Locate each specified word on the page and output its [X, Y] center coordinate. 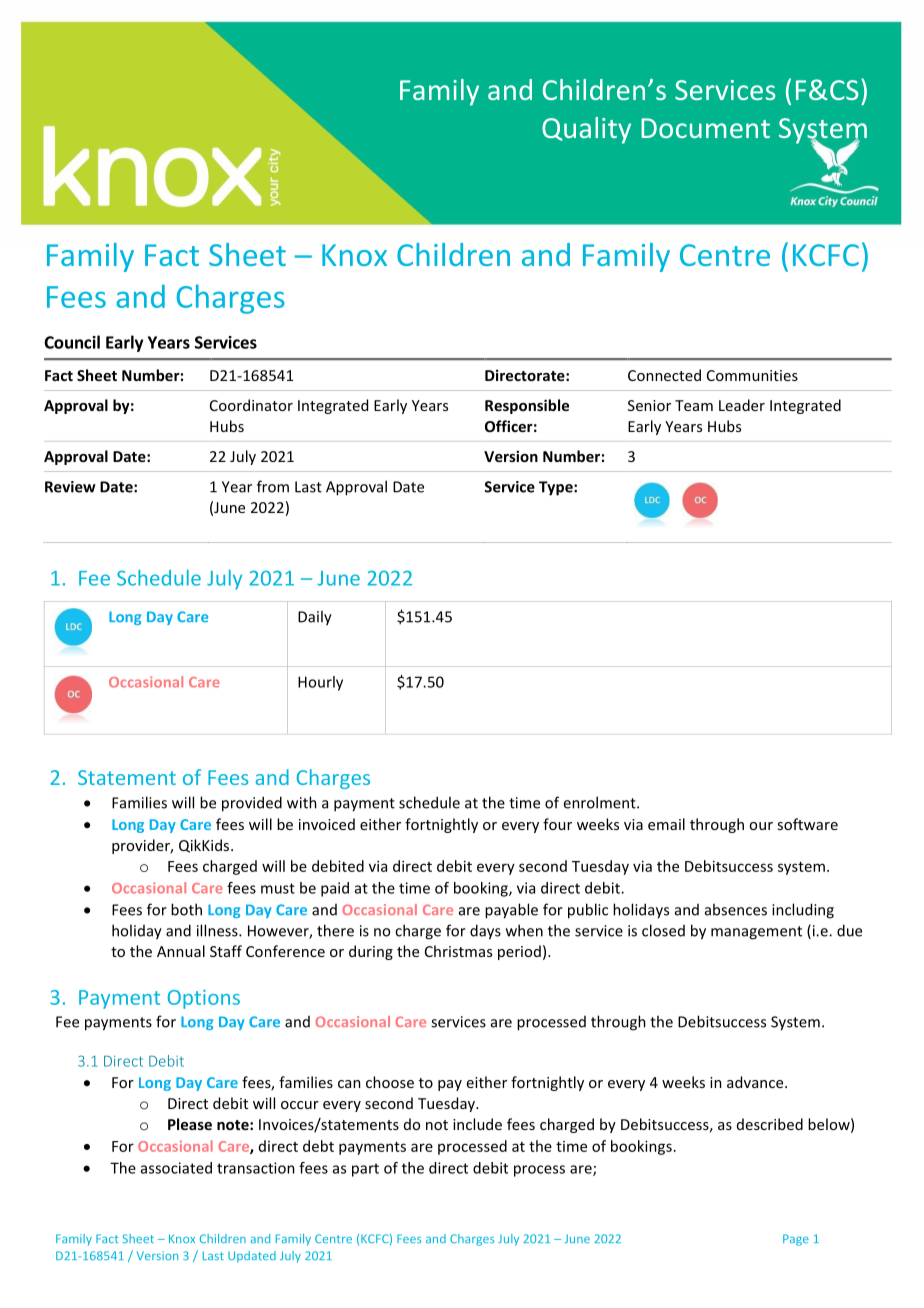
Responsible [527, 406]
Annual [181, 951]
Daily [315, 618]
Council [72, 342]
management [756, 933]
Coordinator [251, 405]
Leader [742, 405]
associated [176, 1168]
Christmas [458, 951]
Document [705, 128]
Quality [586, 130]
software [807, 824]
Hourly [320, 683]
